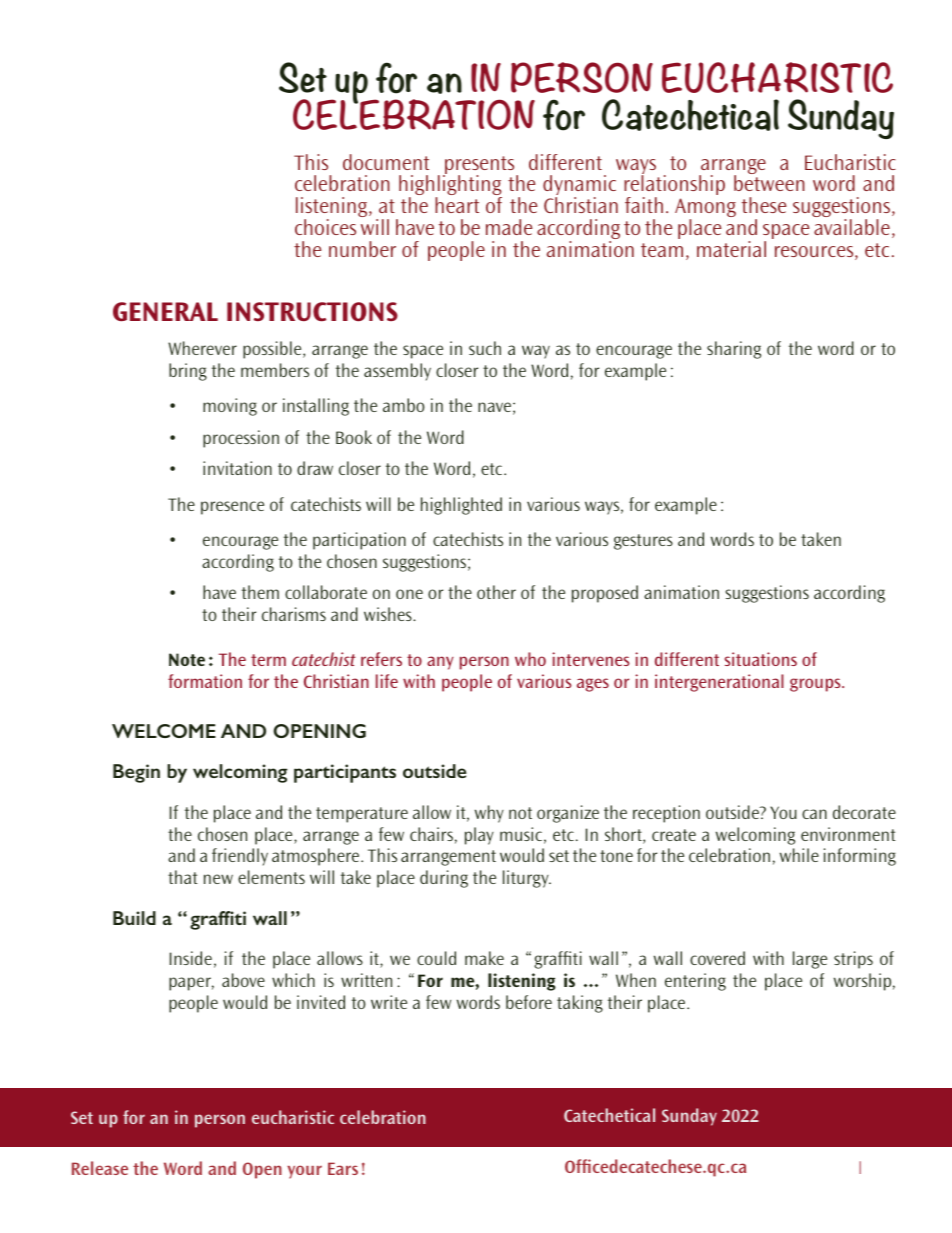 The image size is (952, 1233). What do you see at coordinates (461, 506) in the document?
I see `highlighted` at bounding box center [461, 506].
